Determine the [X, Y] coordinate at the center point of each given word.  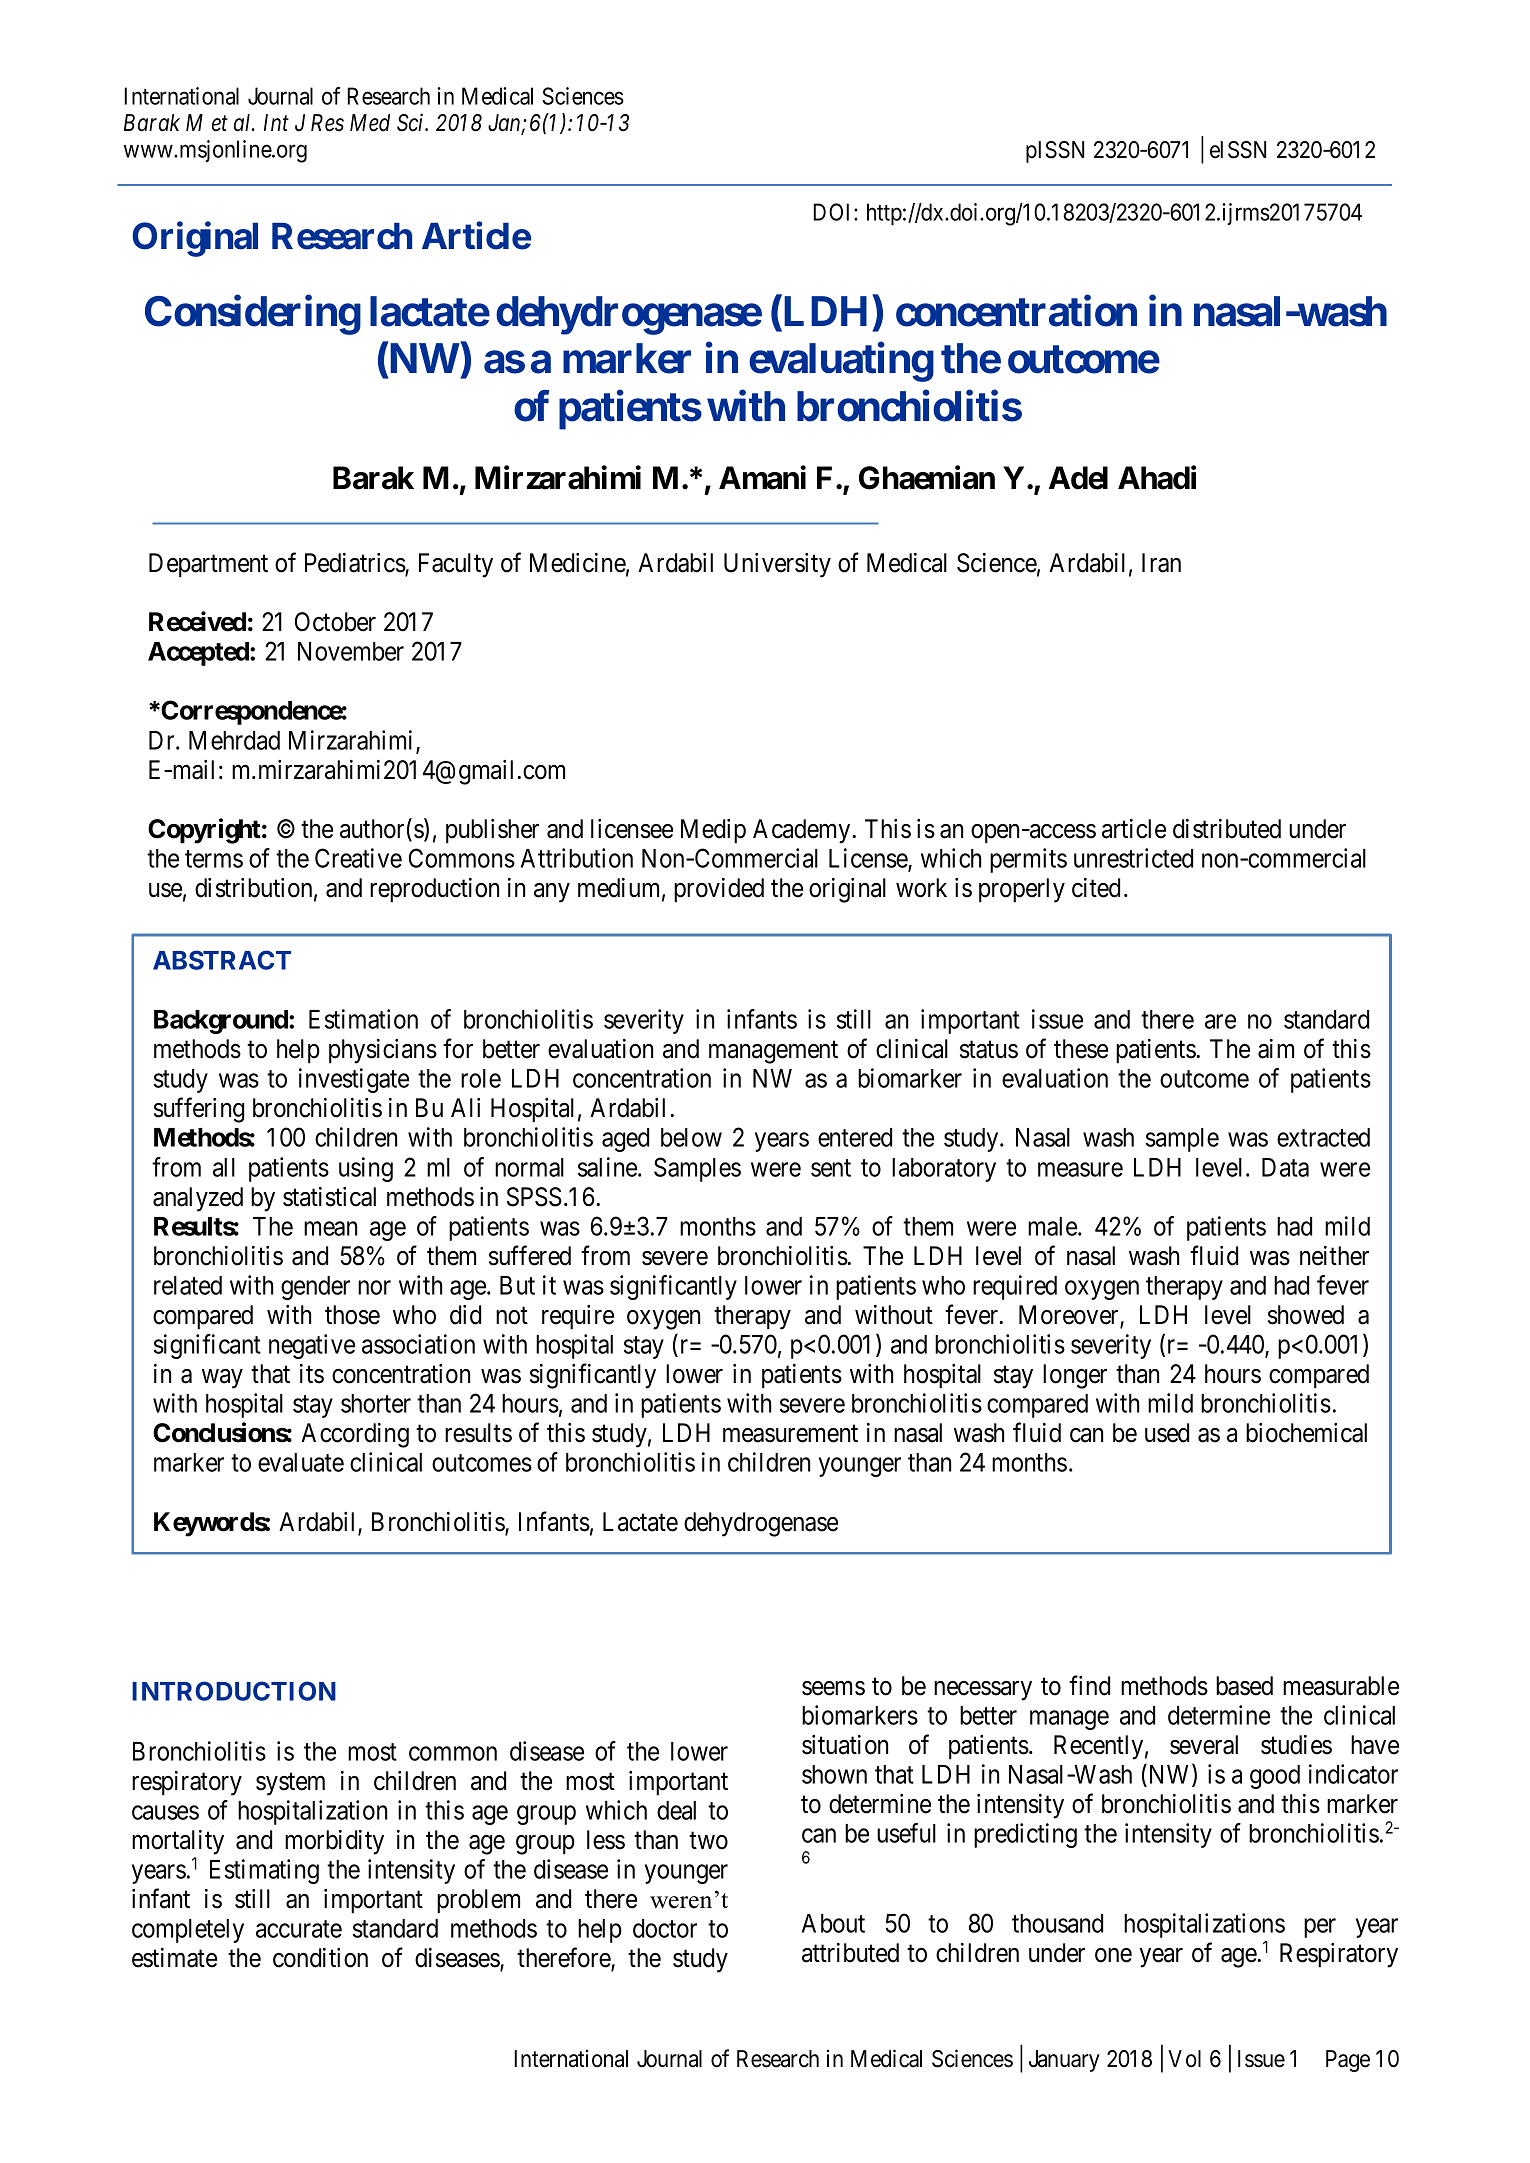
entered [855, 1137]
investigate [354, 1080]
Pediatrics [355, 564]
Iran [1161, 563]
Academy [801, 831]
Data [1285, 1167]
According [355, 1435]
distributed [1227, 829]
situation [845, 1745]
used [1167, 1433]
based [1244, 1686]
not [512, 1316]
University [777, 565]
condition [320, 1958]
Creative [358, 858]
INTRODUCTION [234, 1691]
